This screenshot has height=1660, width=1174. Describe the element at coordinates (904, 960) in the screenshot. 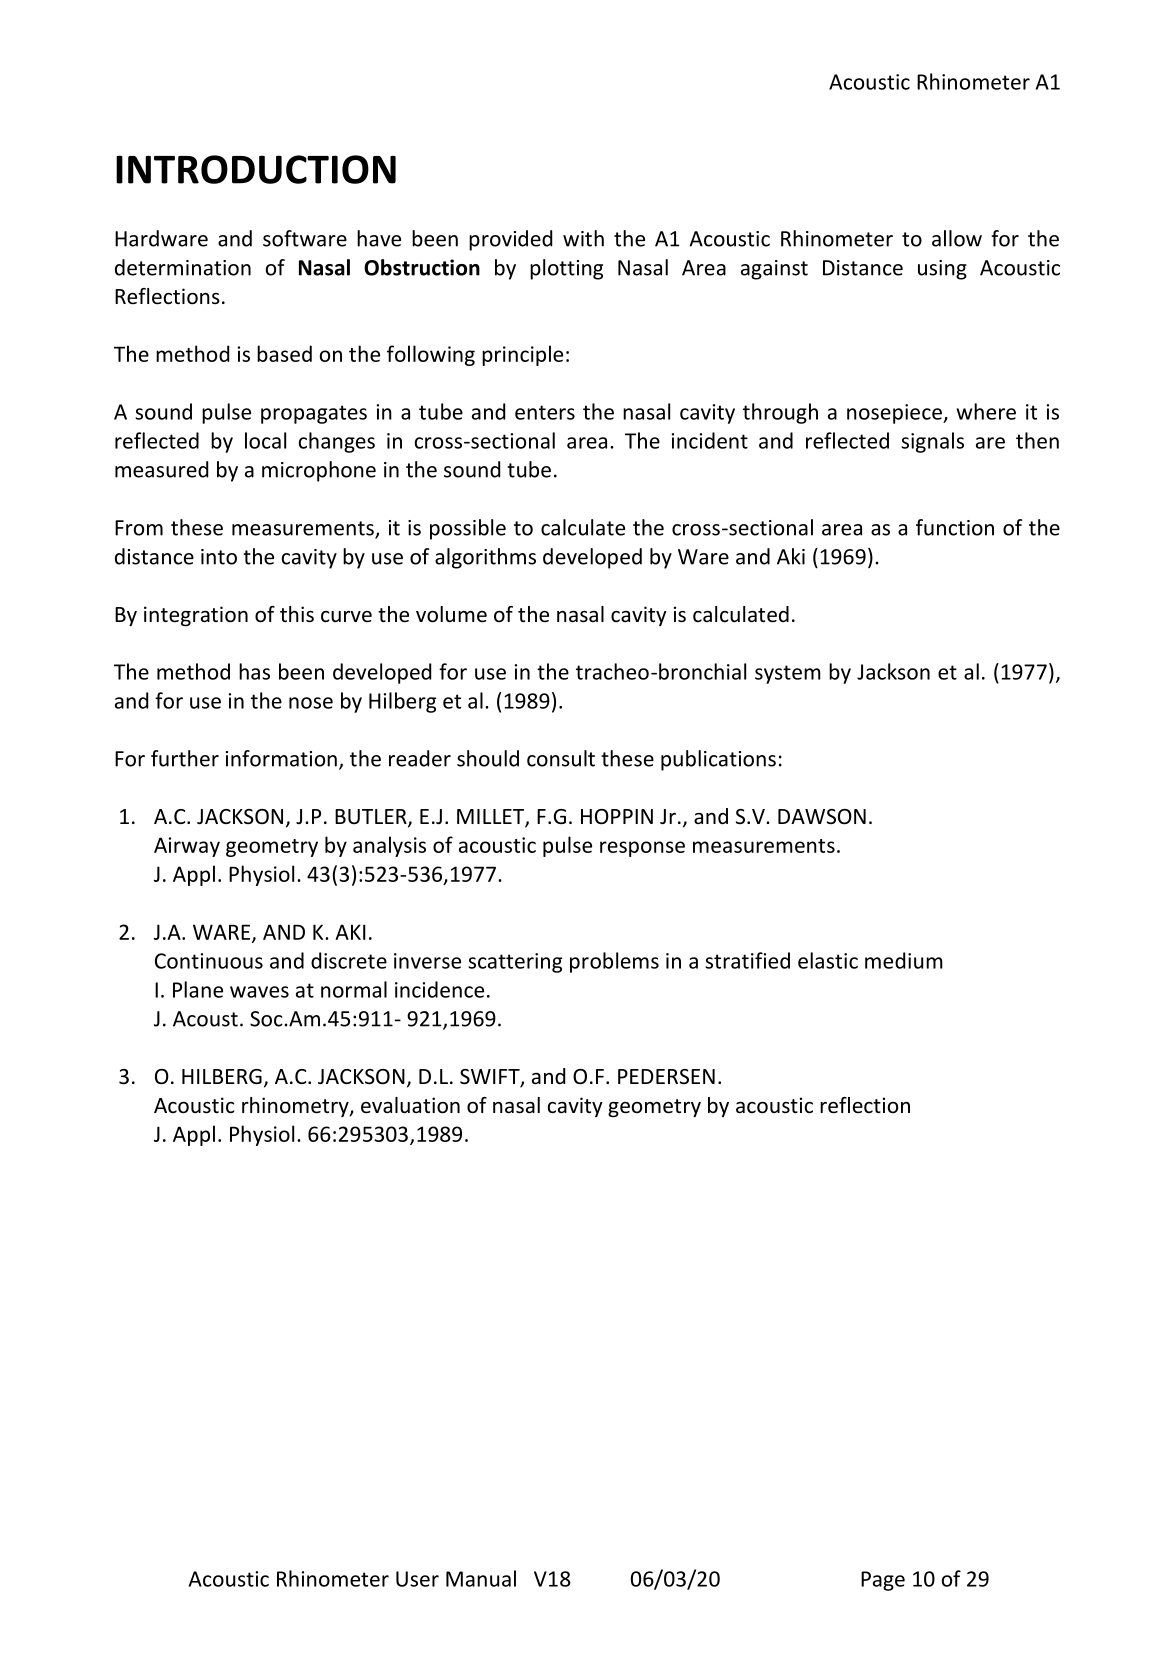

I see `medium` at that location.
